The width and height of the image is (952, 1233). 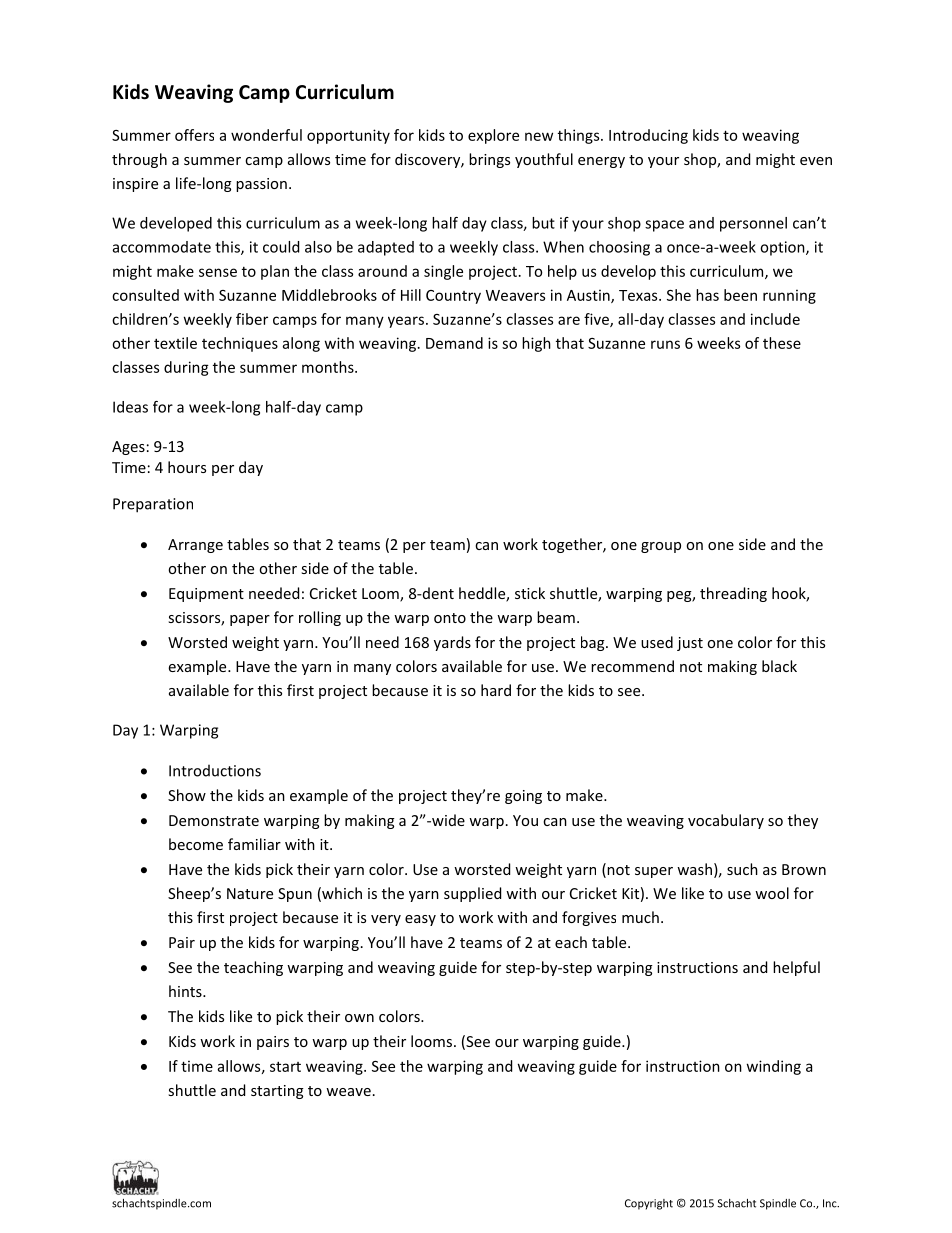 What do you see at coordinates (194, 135) in the image?
I see `offers` at bounding box center [194, 135].
